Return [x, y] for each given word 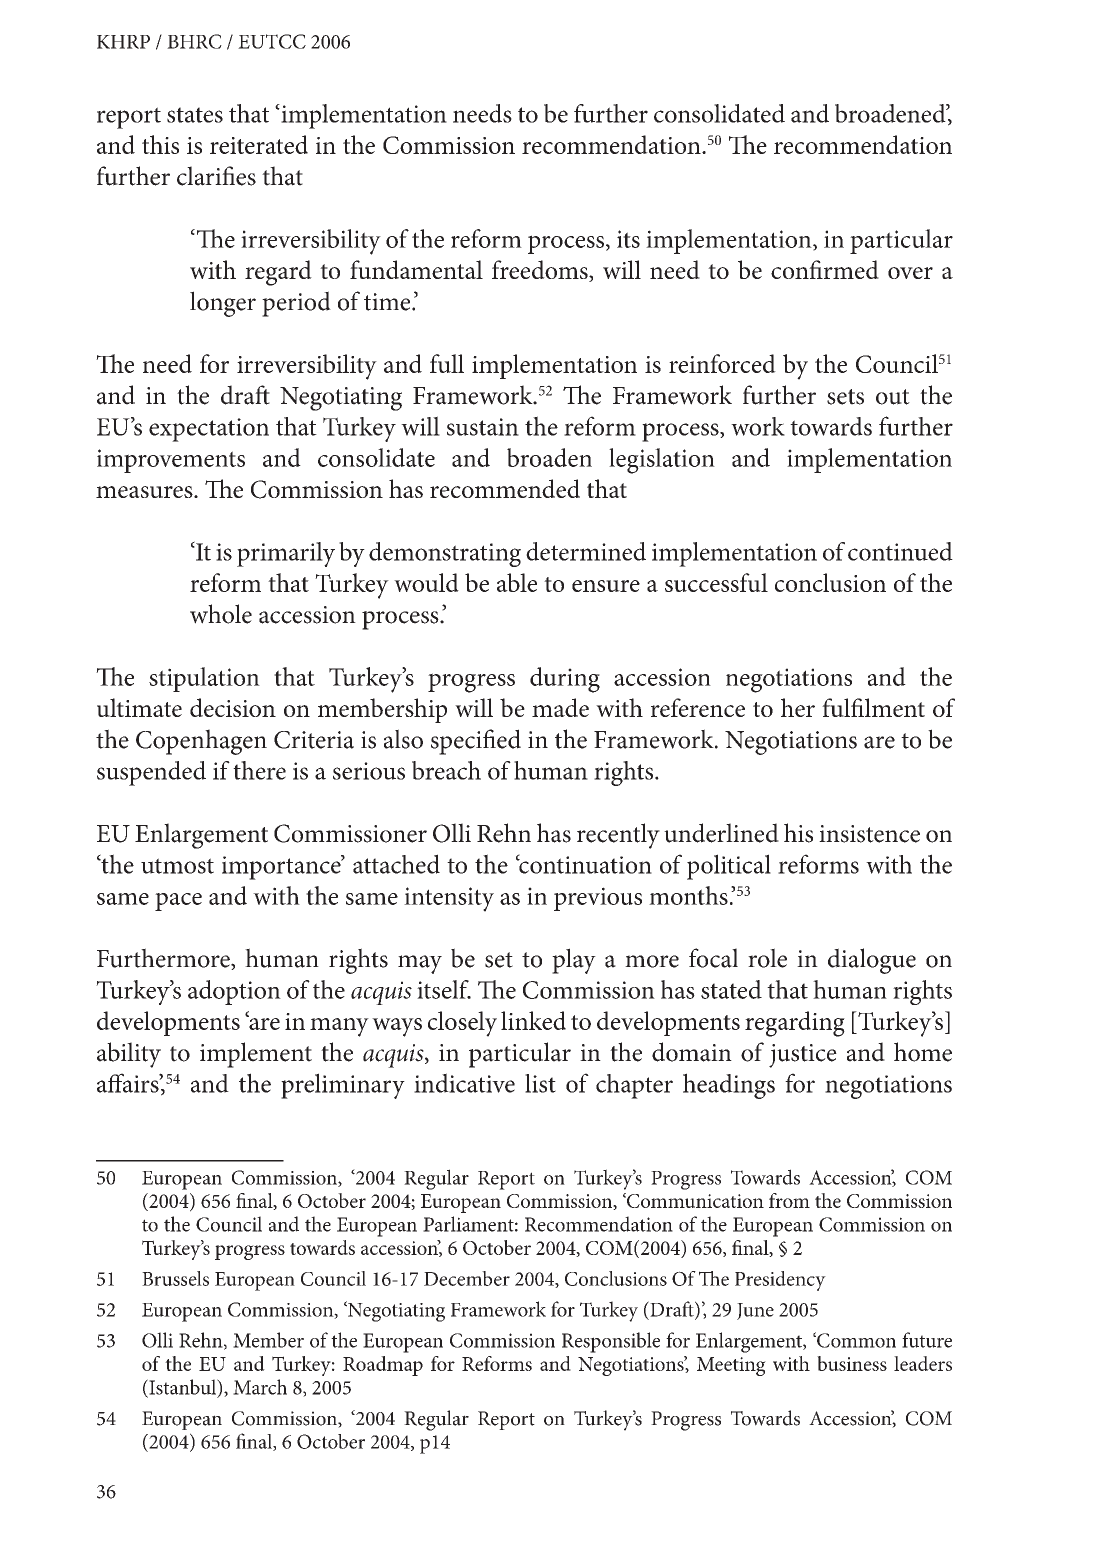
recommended [505, 488]
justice [803, 1056]
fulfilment [873, 707]
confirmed [825, 269]
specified [476, 742]
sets [845, 397]
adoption [234, 992]
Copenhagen [201, 742]
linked [533, 1020]
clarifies [216, 176]
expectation [209, 430]
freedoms [541, 271]
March [260, 1387]
